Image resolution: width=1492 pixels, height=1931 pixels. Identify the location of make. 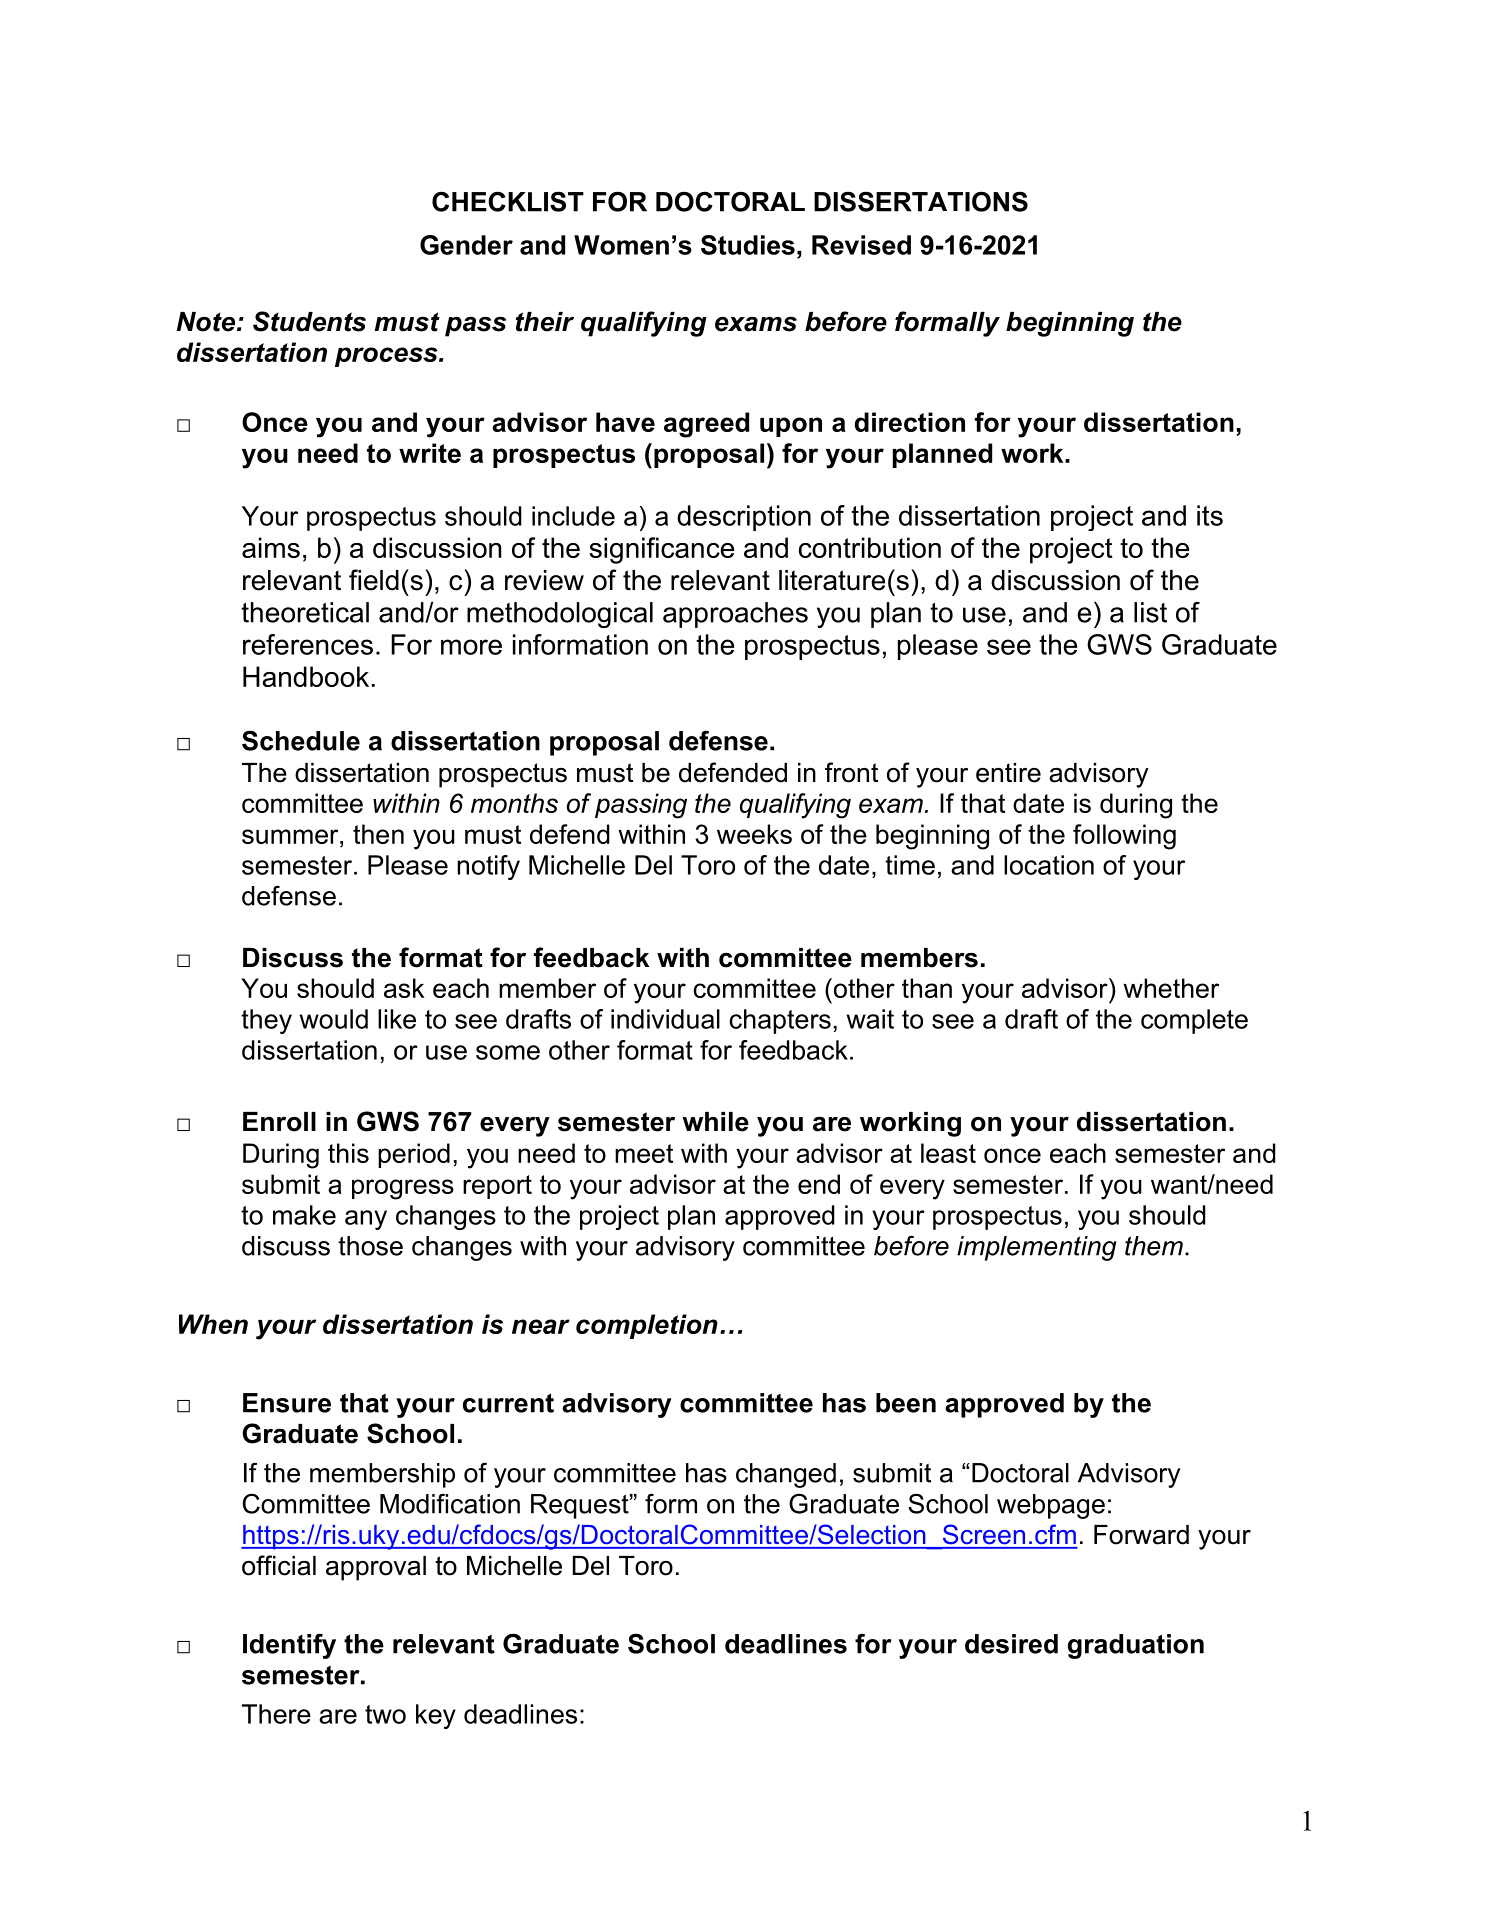
(304, 1215).
